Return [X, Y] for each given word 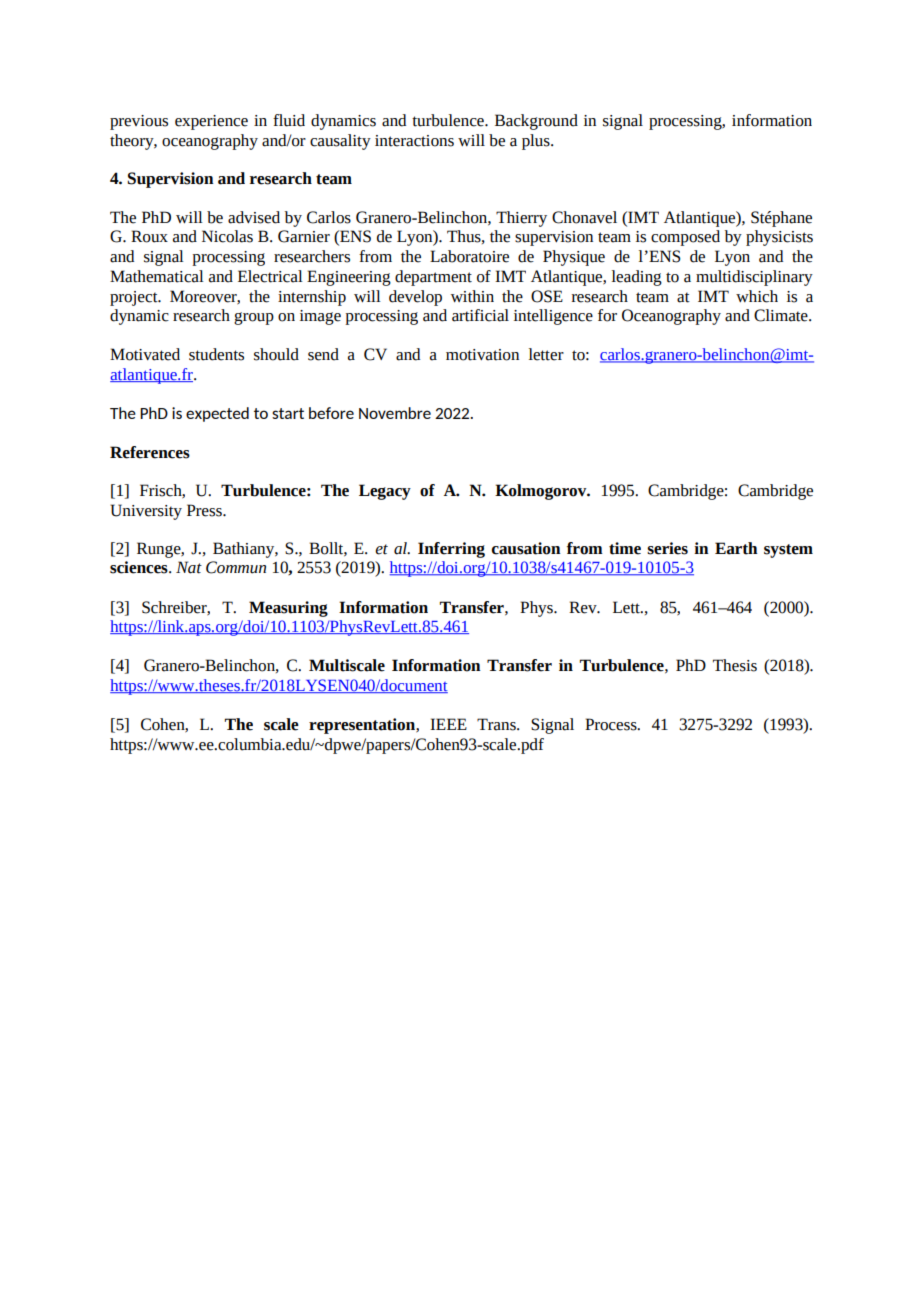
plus [537, 142]
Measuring [288, 609]
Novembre [395, 413]
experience [211, 122]
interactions [414, 141]
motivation [482, 355]
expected [217, 414]
